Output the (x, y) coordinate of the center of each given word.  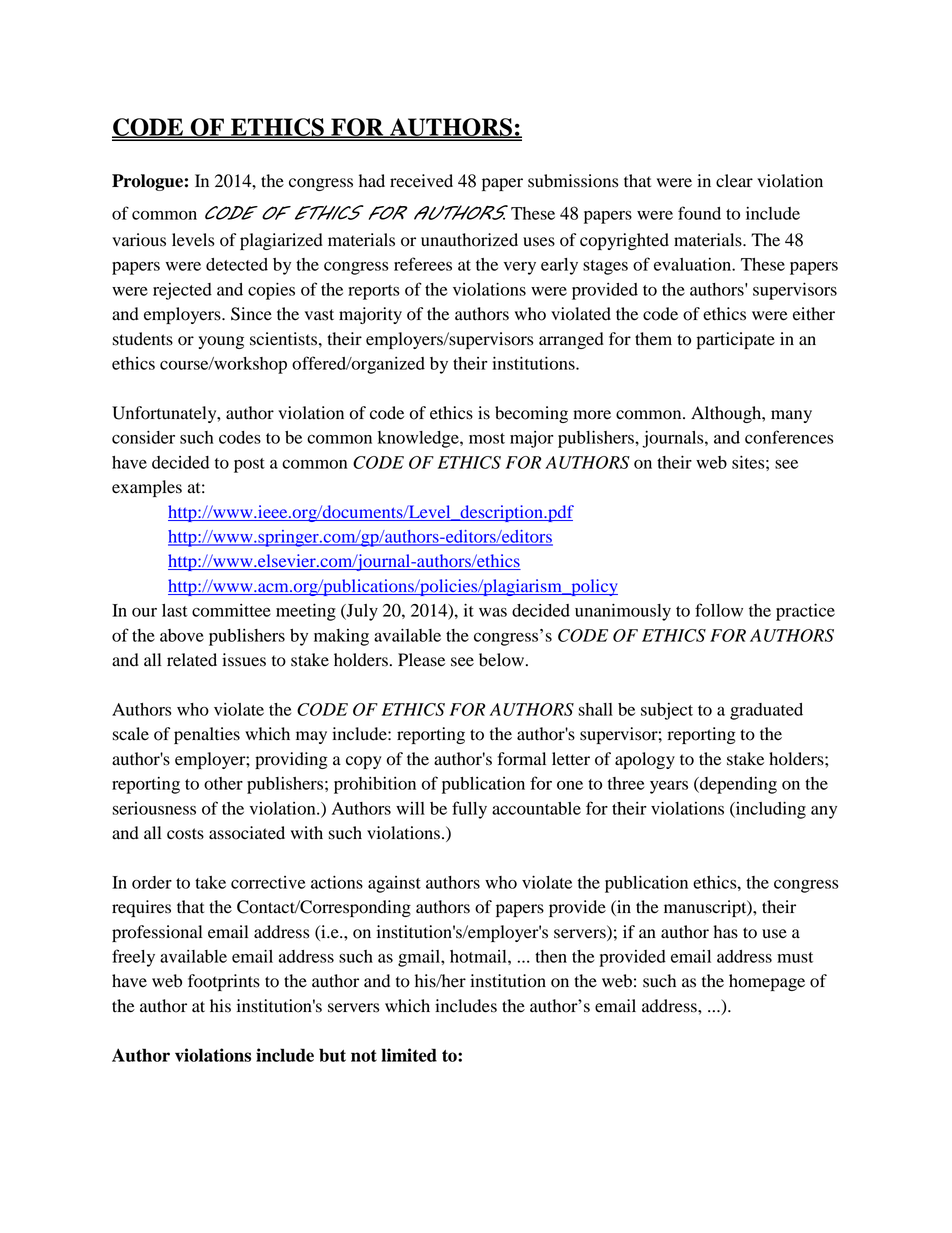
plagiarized (281, 241)
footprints (224, 982)
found (699, 213)
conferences (789, 437)
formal (521, 759)
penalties (207, 735)
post (249, 465)
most (487, 438)
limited (409, 1055)
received (421, 181)
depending (737, 785)
